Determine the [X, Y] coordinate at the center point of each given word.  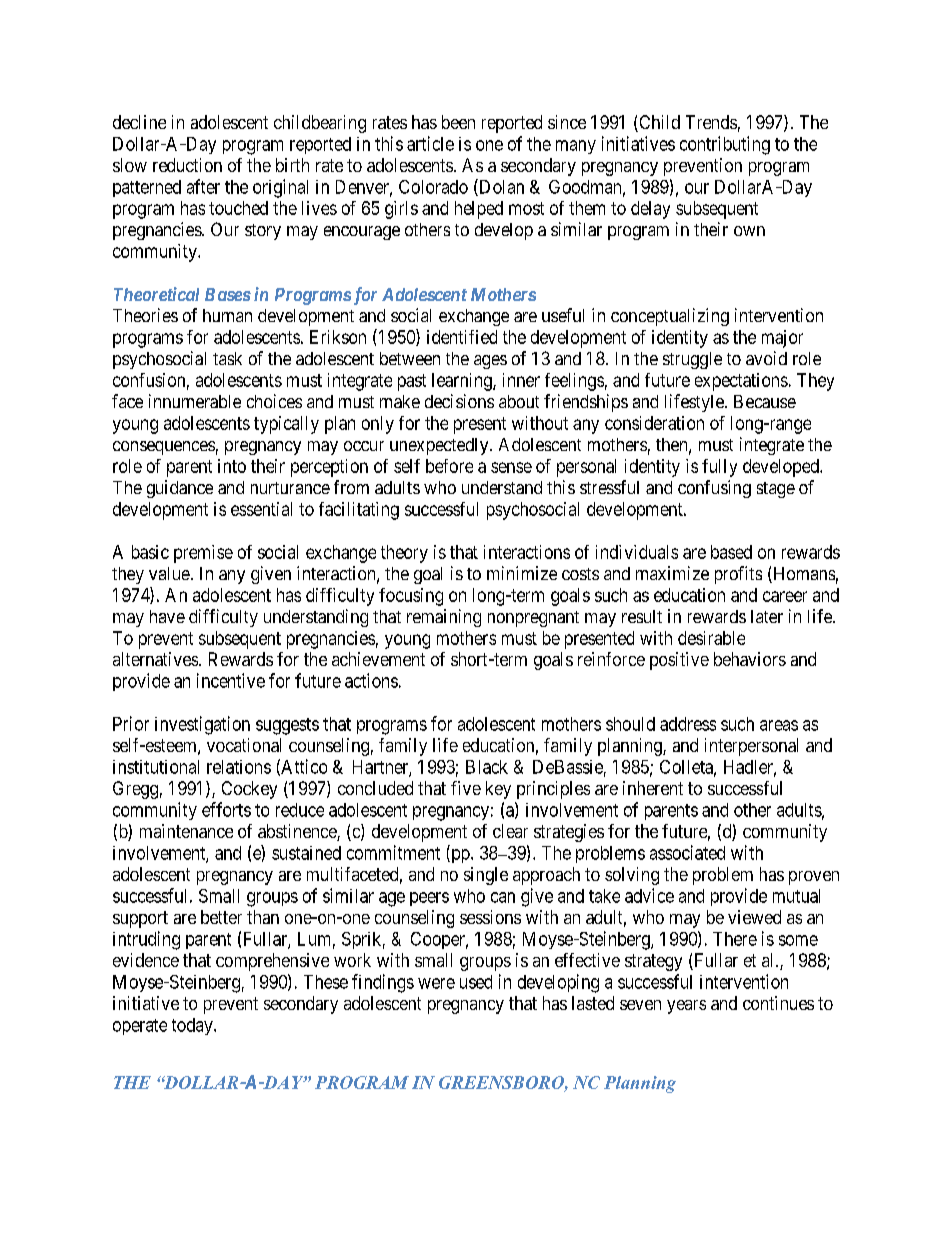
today [193, 1026]
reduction [187, 165]
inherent [653, 788]
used [476, 982]
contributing [725, 145]
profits [738, 575]
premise [203, 554]
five [466, 788]
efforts [226, 809]
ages [490, 362]
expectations [741, 382]
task [227, 358]
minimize [522, 573]
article [430, 143]
